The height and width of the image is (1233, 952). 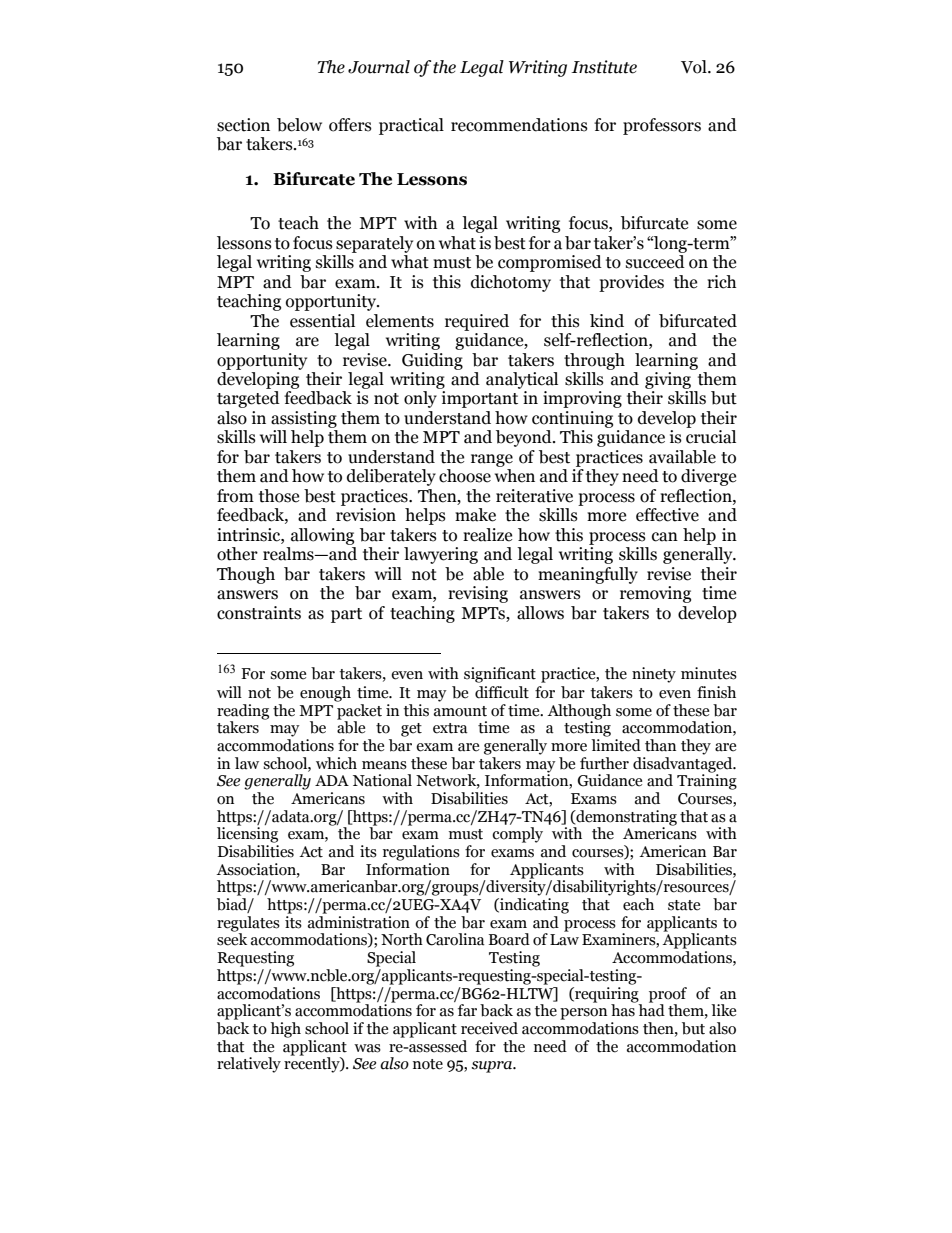 I want to click on allowing, so click(x=322, y=536).
